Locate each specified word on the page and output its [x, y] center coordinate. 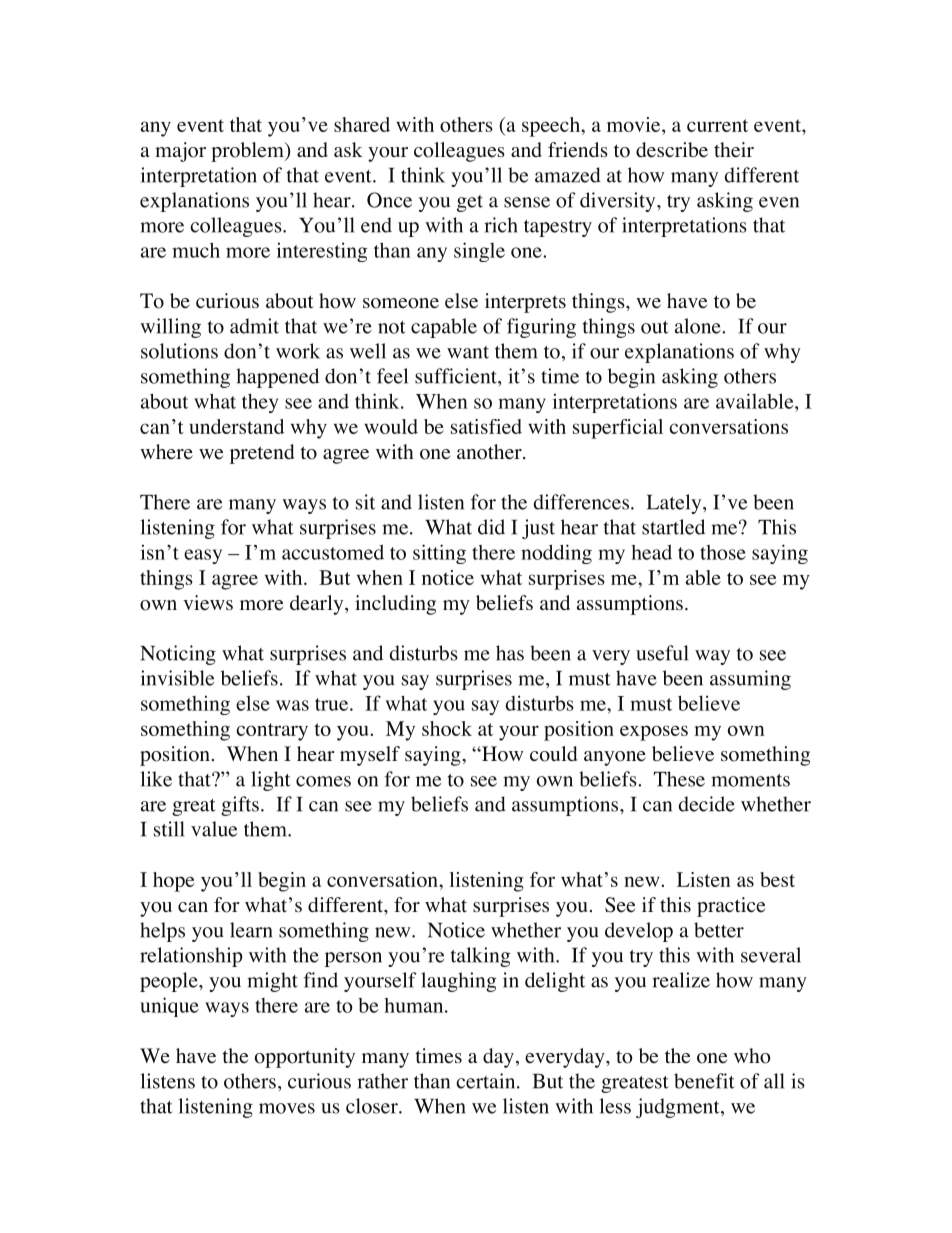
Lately [675, 504]
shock [447, 728]
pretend [262, 454]
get [470, 203]
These [679, 779]
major [180, 152]
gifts [240, 806]
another [490, 452]
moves [287, 1108]
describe [672, 150]
